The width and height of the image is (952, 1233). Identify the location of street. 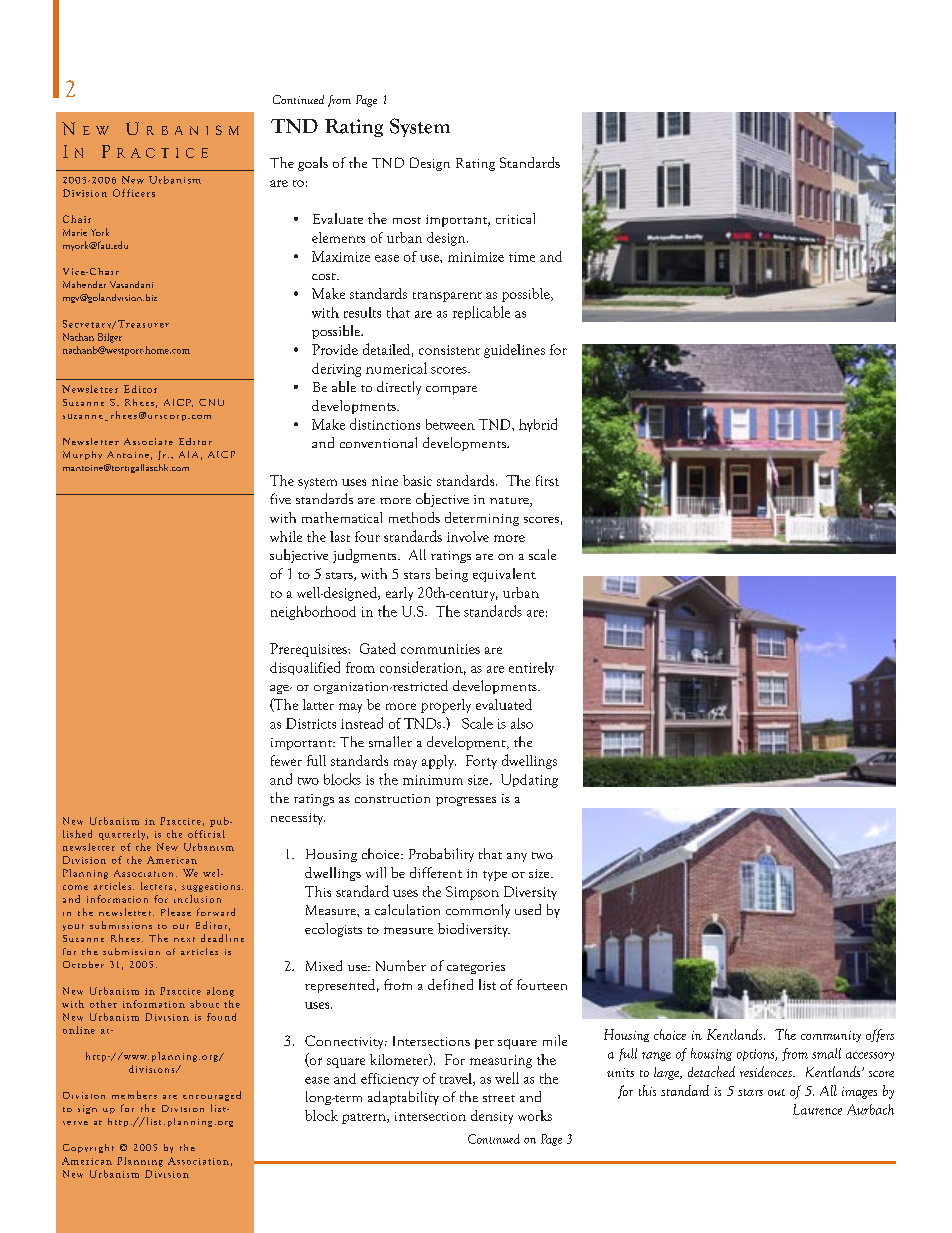
(499, 1098).
